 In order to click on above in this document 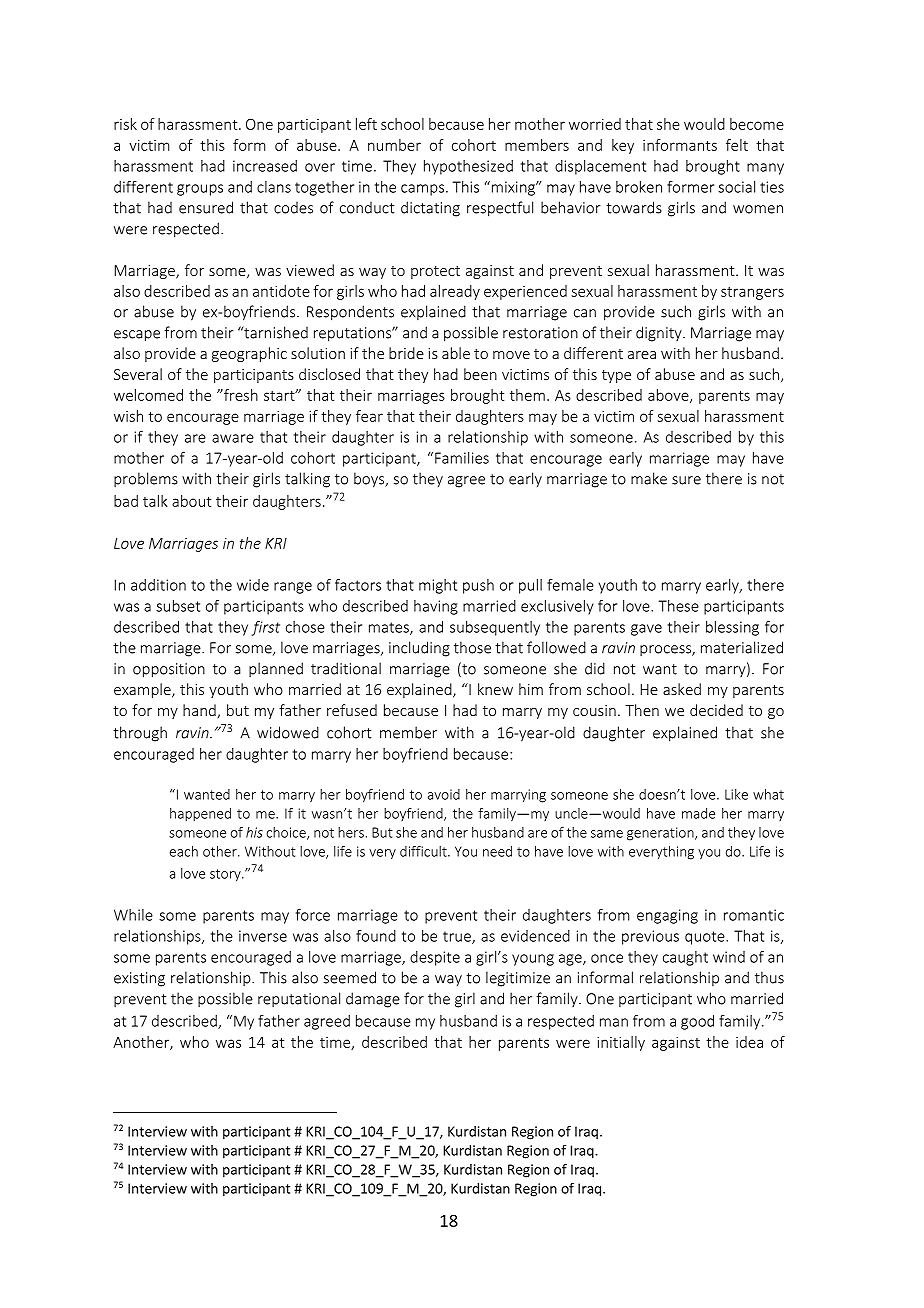, I will do `click(669, 396)`.
